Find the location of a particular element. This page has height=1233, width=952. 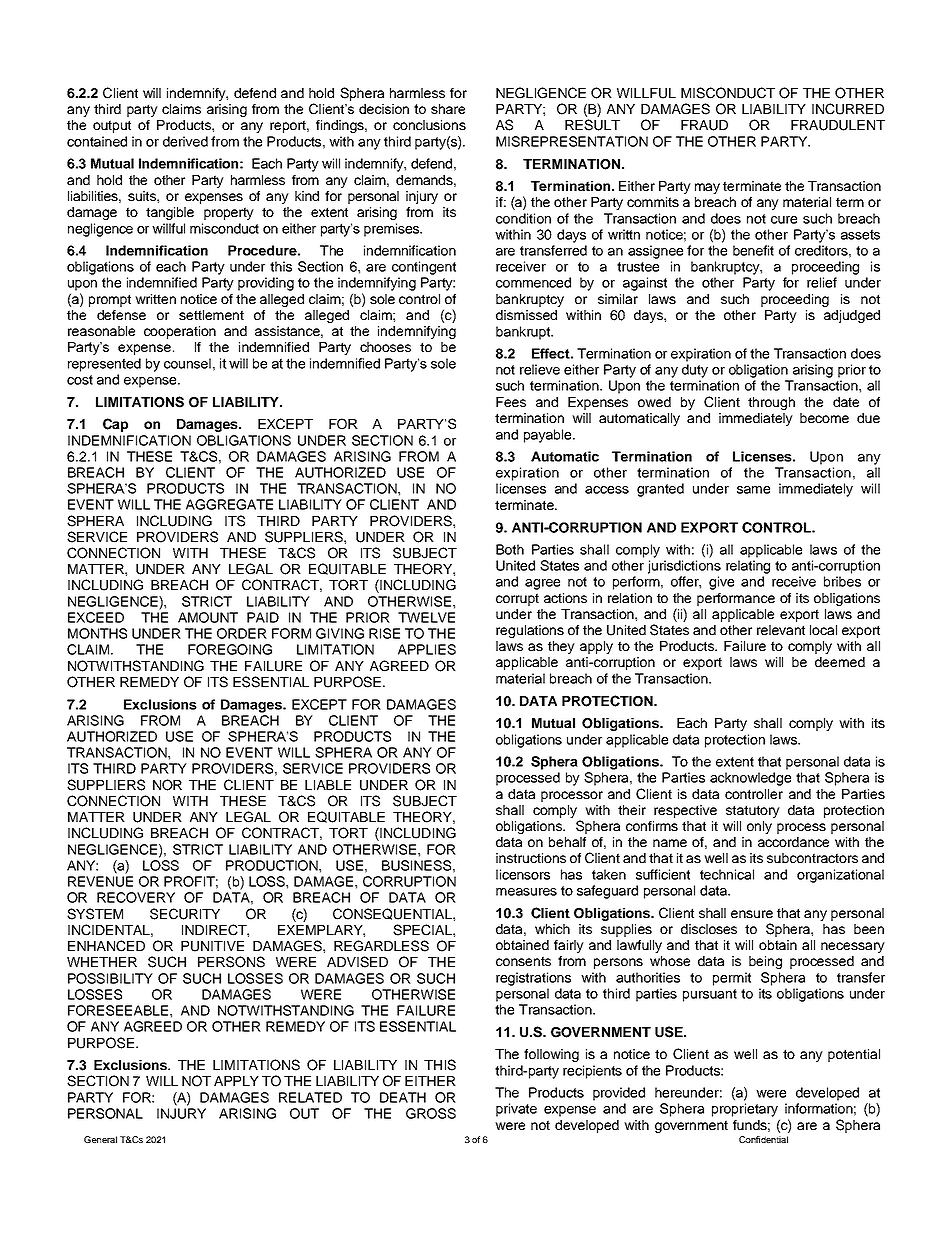

General is located at coordinates (100, 1139).
